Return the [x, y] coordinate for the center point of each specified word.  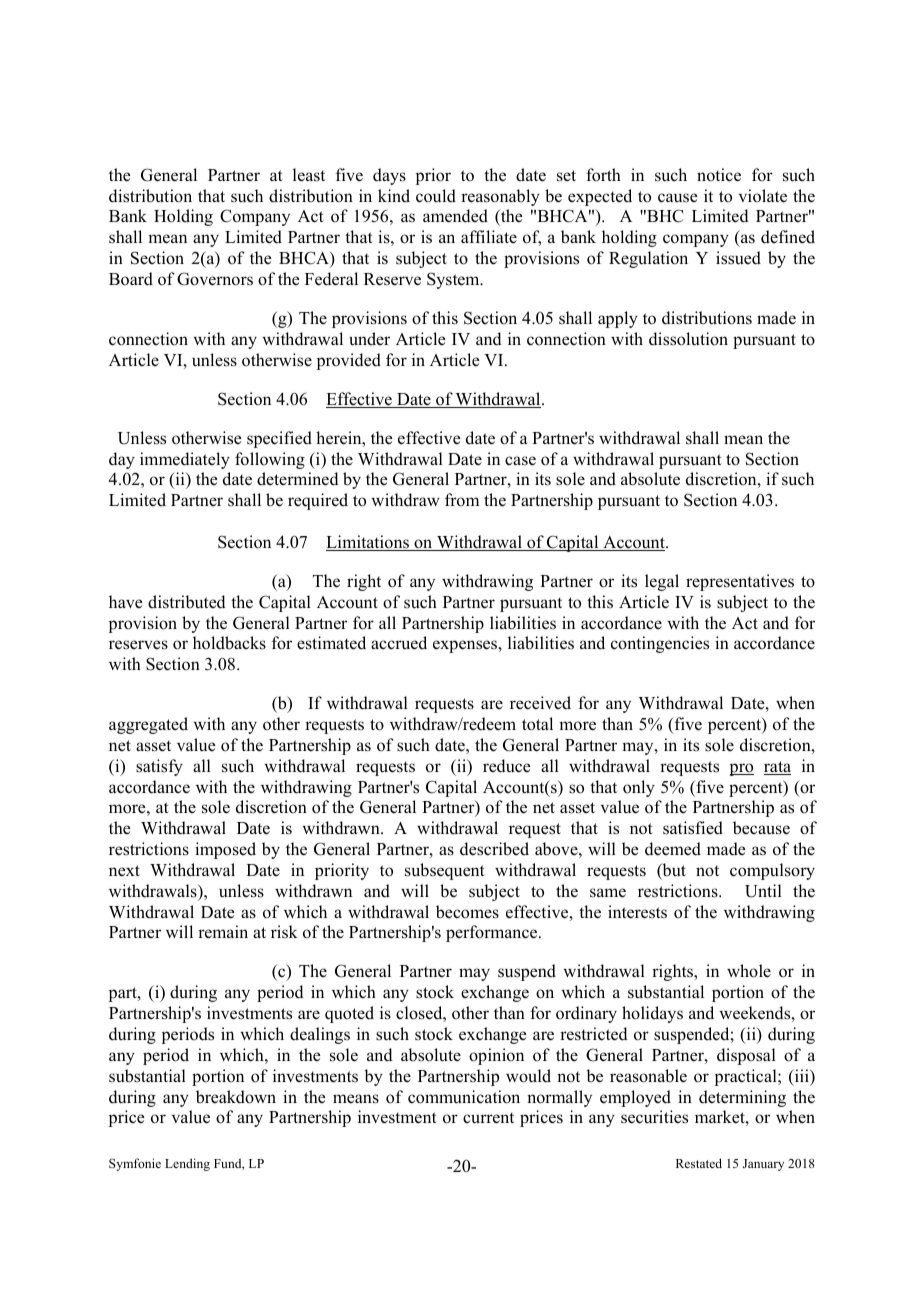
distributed [187, 602]
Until [763, 891]
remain [223, 932]
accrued [399, 643]
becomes [467, 912]
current [488, 1118]
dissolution [688, 339]
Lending [187, 1164]
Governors [215, 279]
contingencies [660, 644]
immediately [185, 460]
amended [455, 216]
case [520, 461]
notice [719, 175]
